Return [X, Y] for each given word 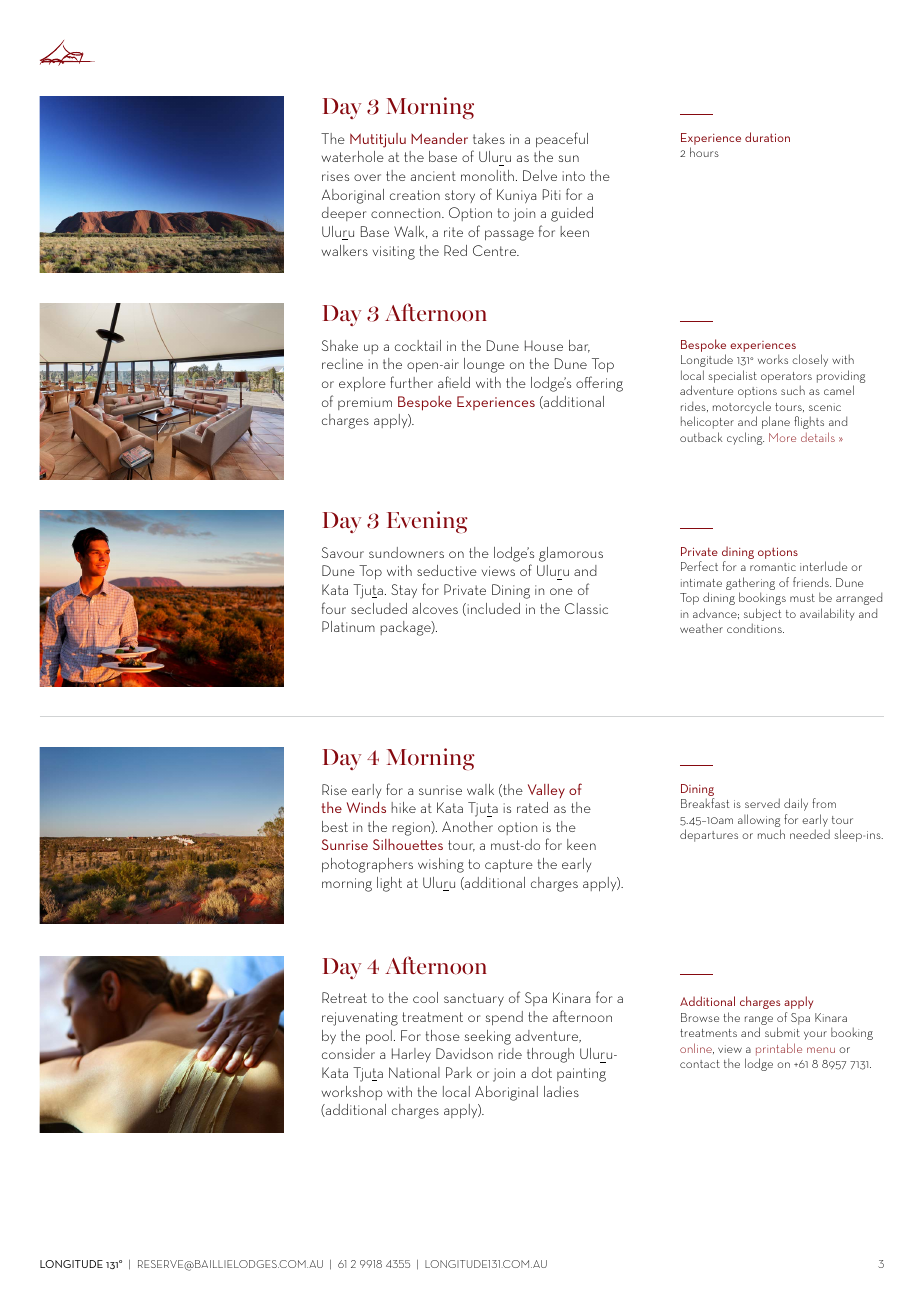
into [574, 176]
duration [767, 137]
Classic [586, 608]
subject [763, 616]
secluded [379, 608]
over [367, 177]
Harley [411, 1055]
